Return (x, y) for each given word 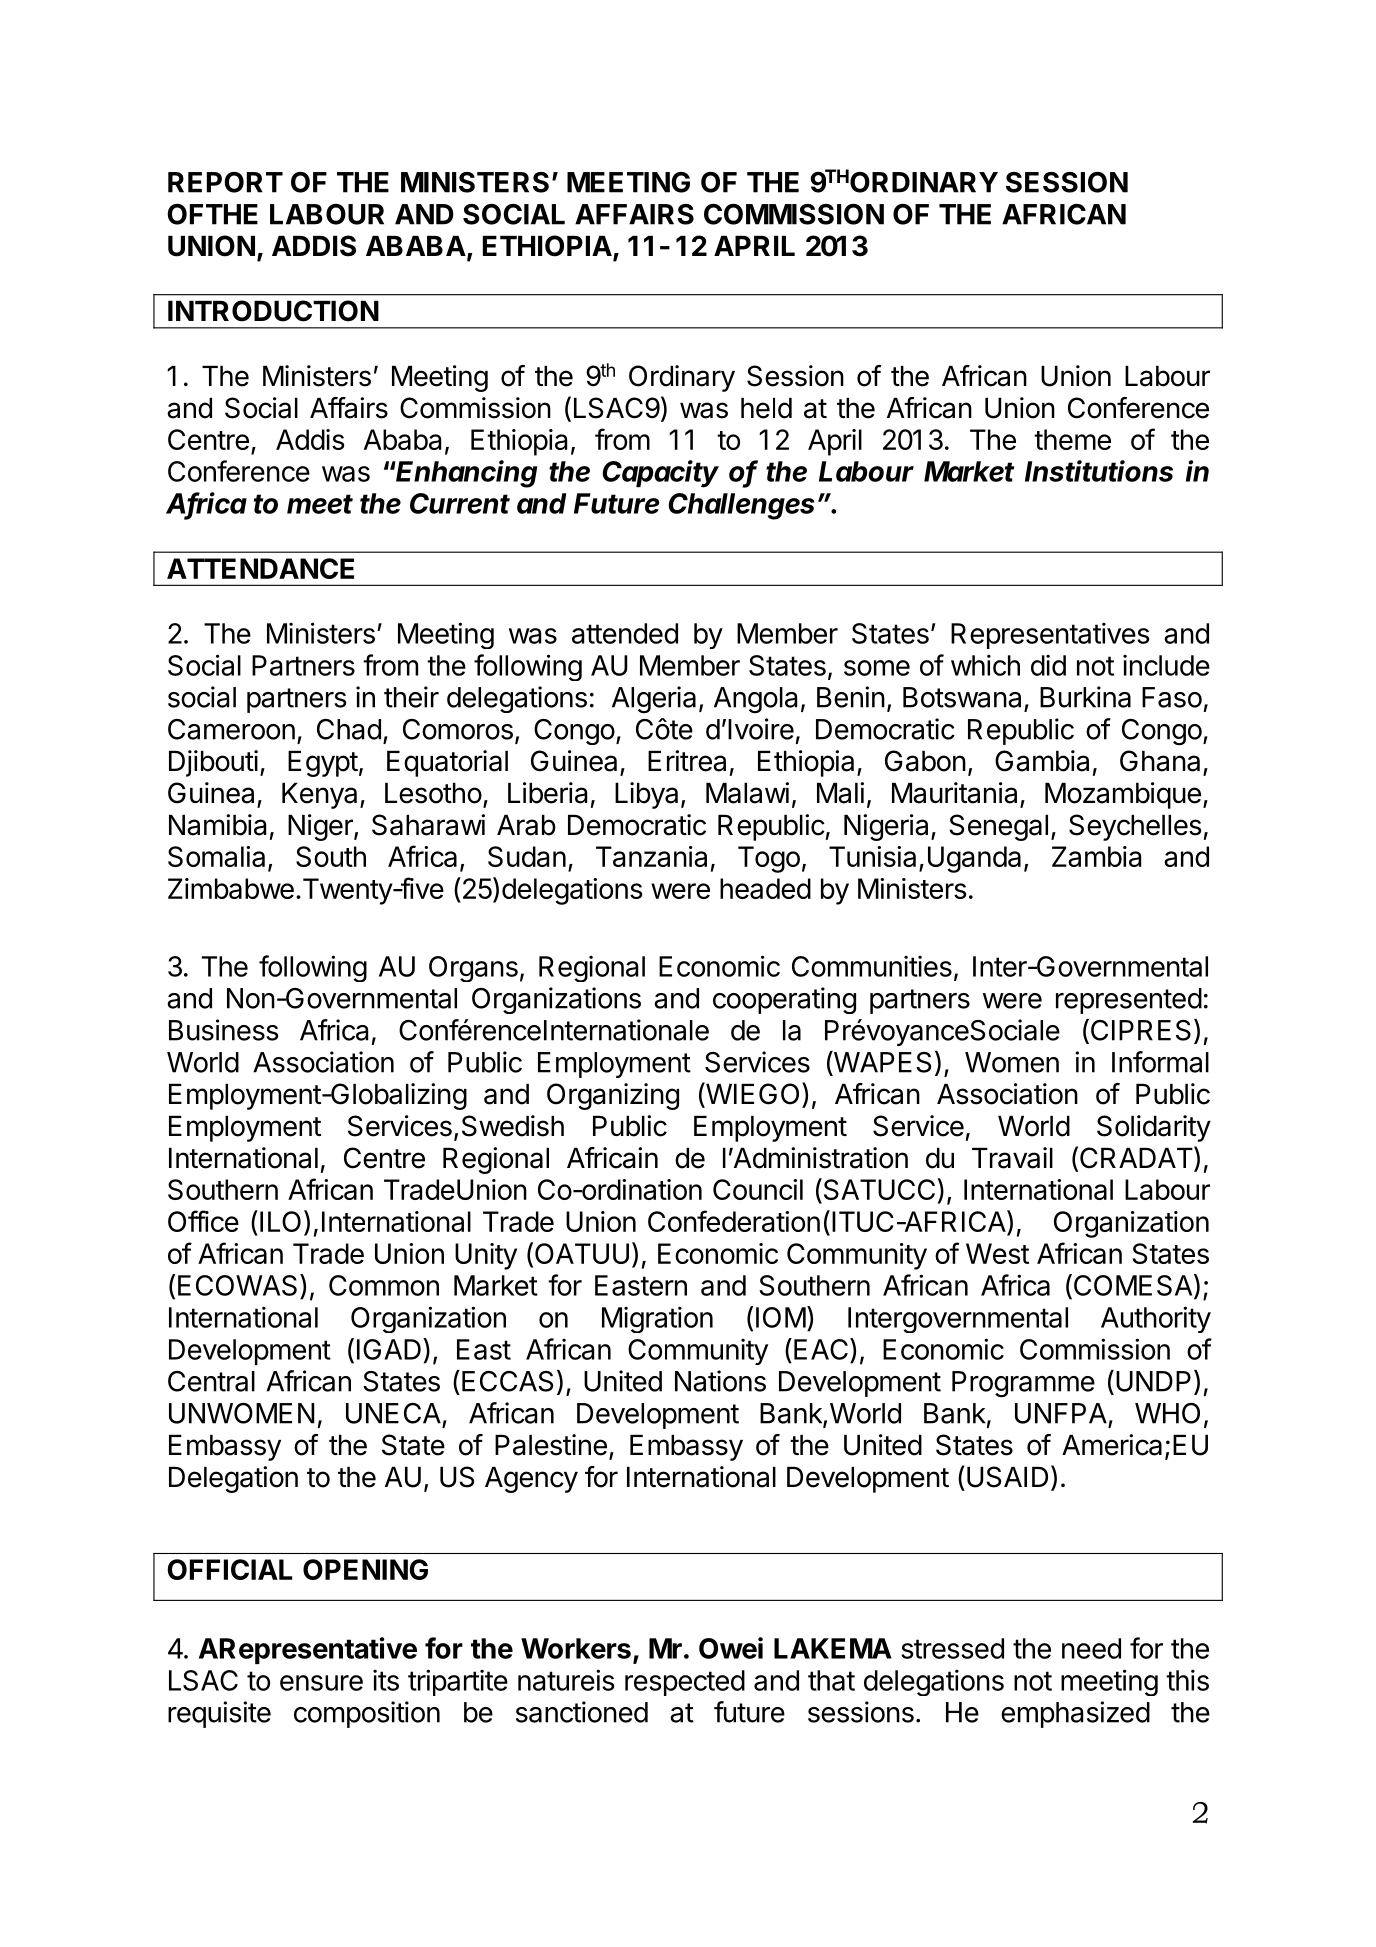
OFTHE (212, 214)
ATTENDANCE (260, 568)
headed (765, 888)
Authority (1156, 1319)
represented (1129, 1001)
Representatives (1050, 635)
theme (1072, 439)
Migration (657, 1319)
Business (223, 1030)
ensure (321, 1683)
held (766, 408)
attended (625, 633)
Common (384, 1285)
